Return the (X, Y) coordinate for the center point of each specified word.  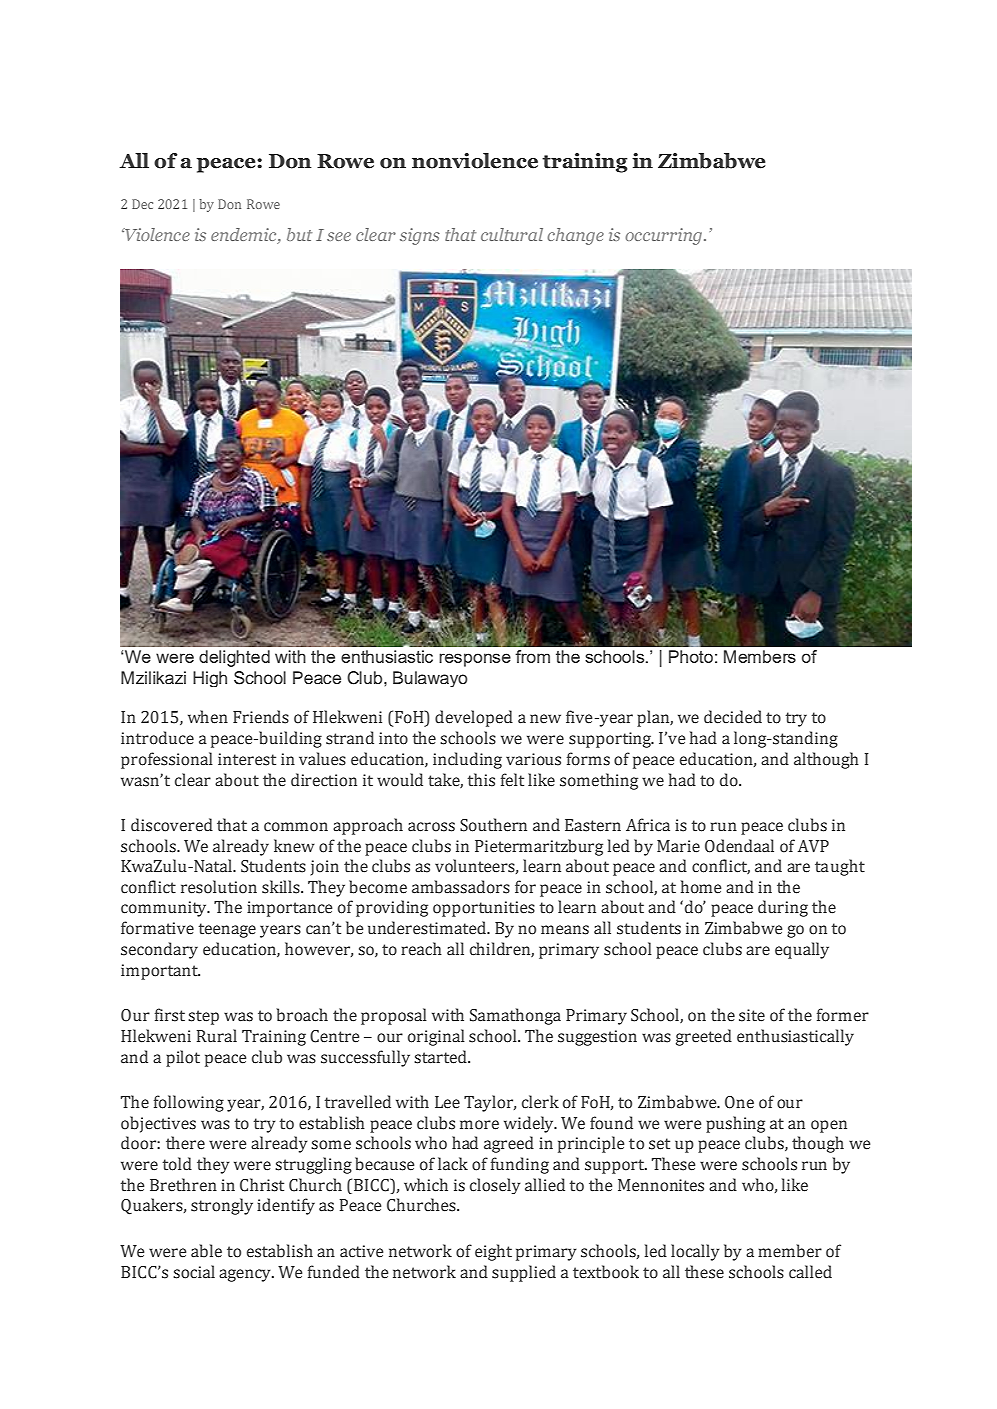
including (467, 760)
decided (733, 717)
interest (247, 759)
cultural (512, 234)
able (206, 1251)
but (299, 234)
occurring (663, 236)
